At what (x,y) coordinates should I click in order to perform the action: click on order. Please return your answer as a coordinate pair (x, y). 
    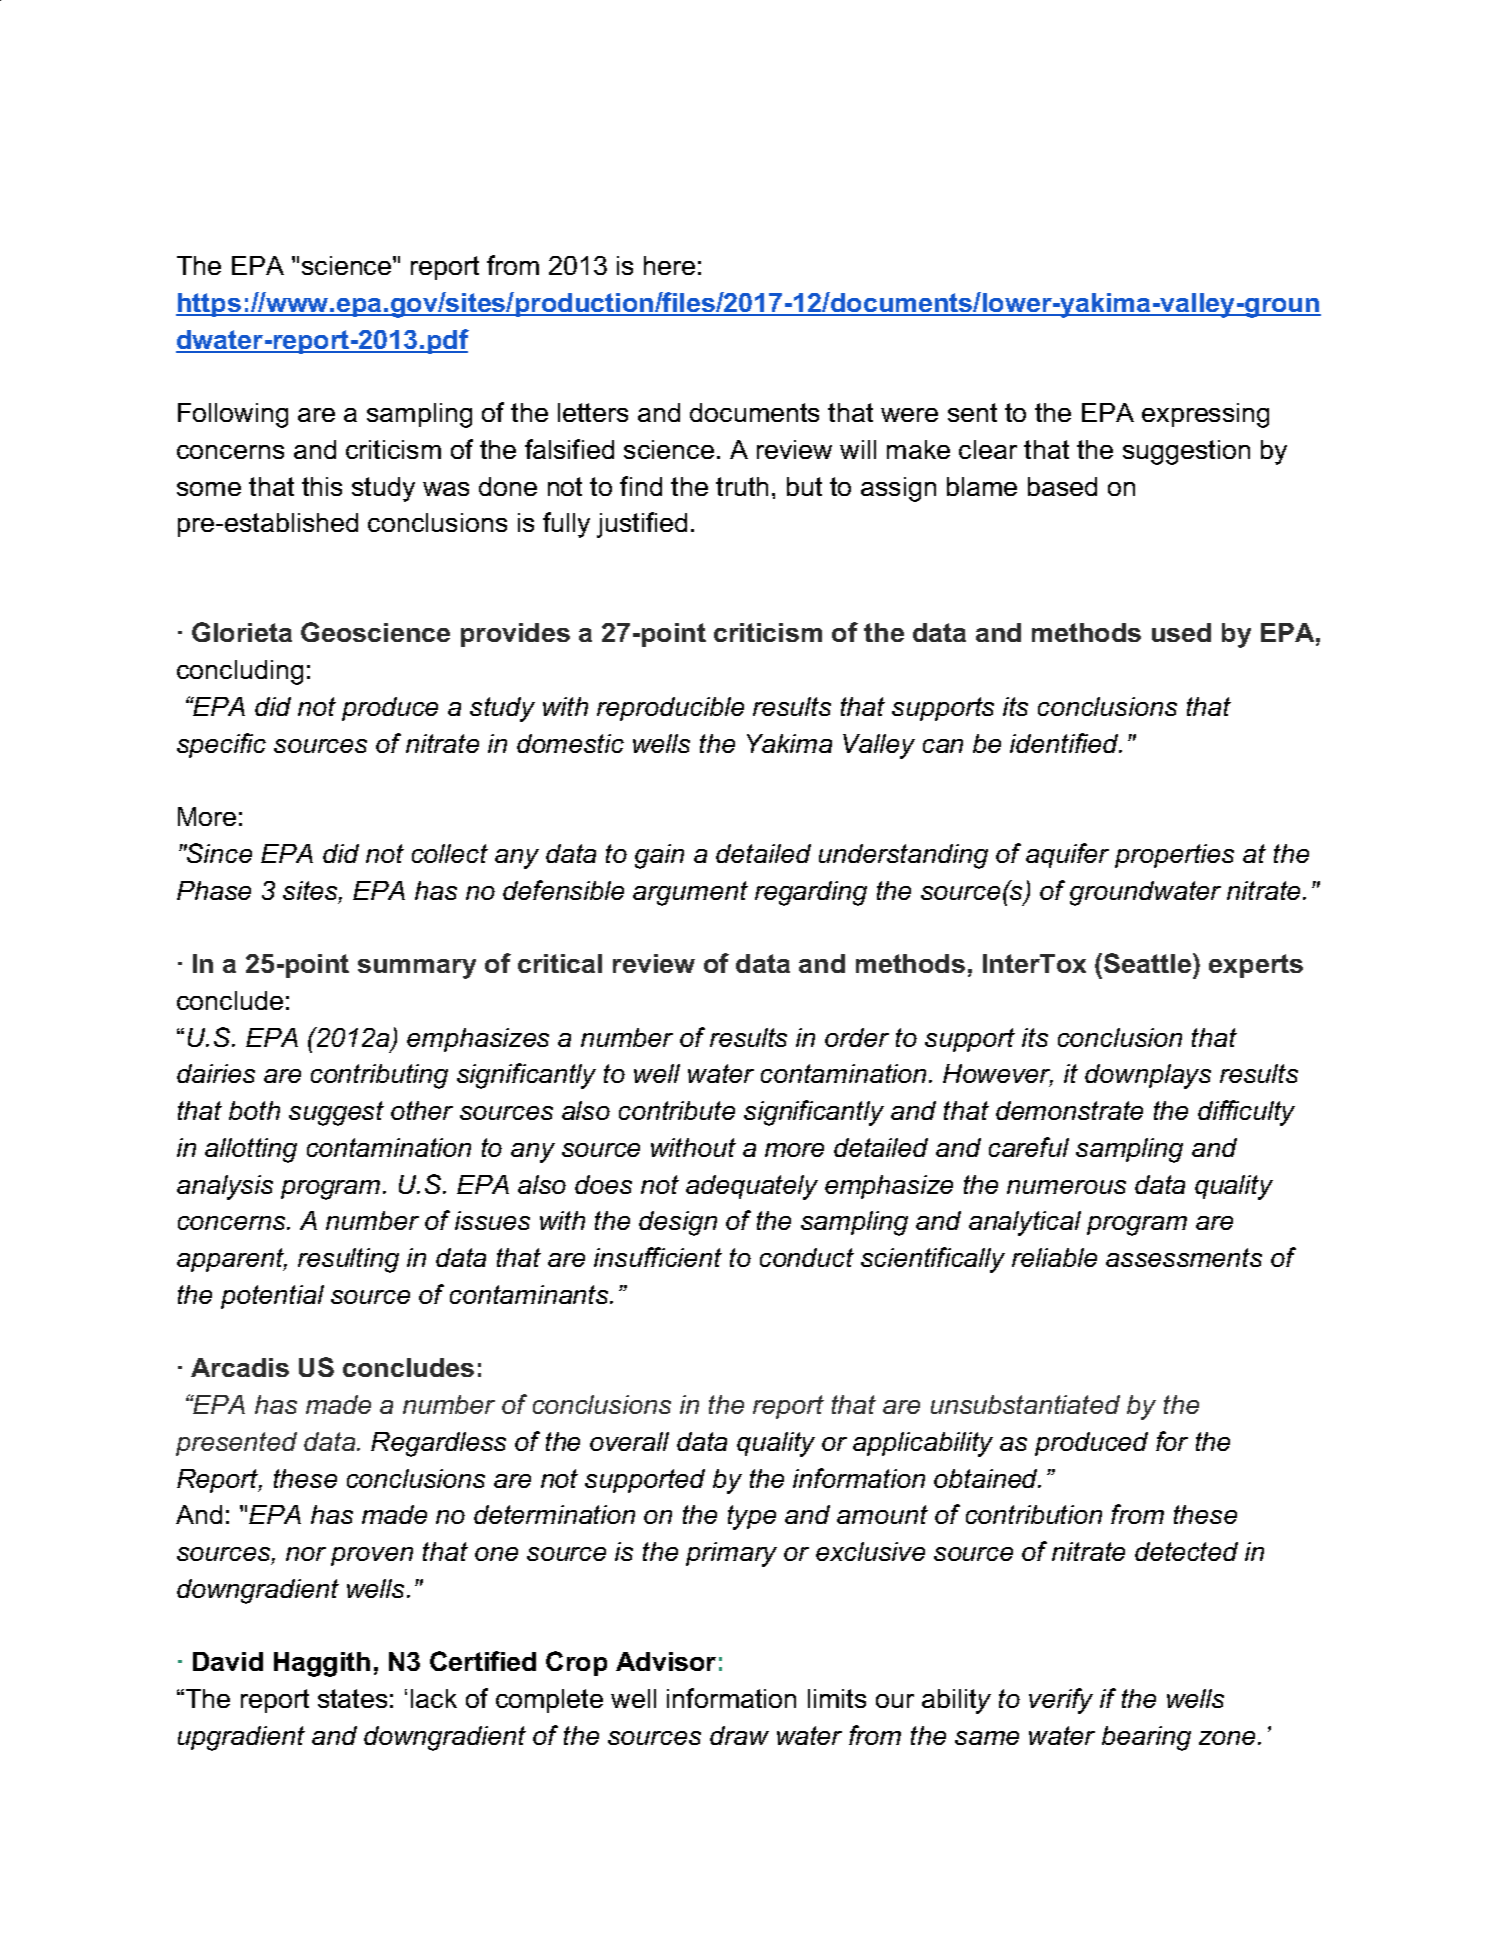
    Looking at the image, I should click on (857, 1037).
